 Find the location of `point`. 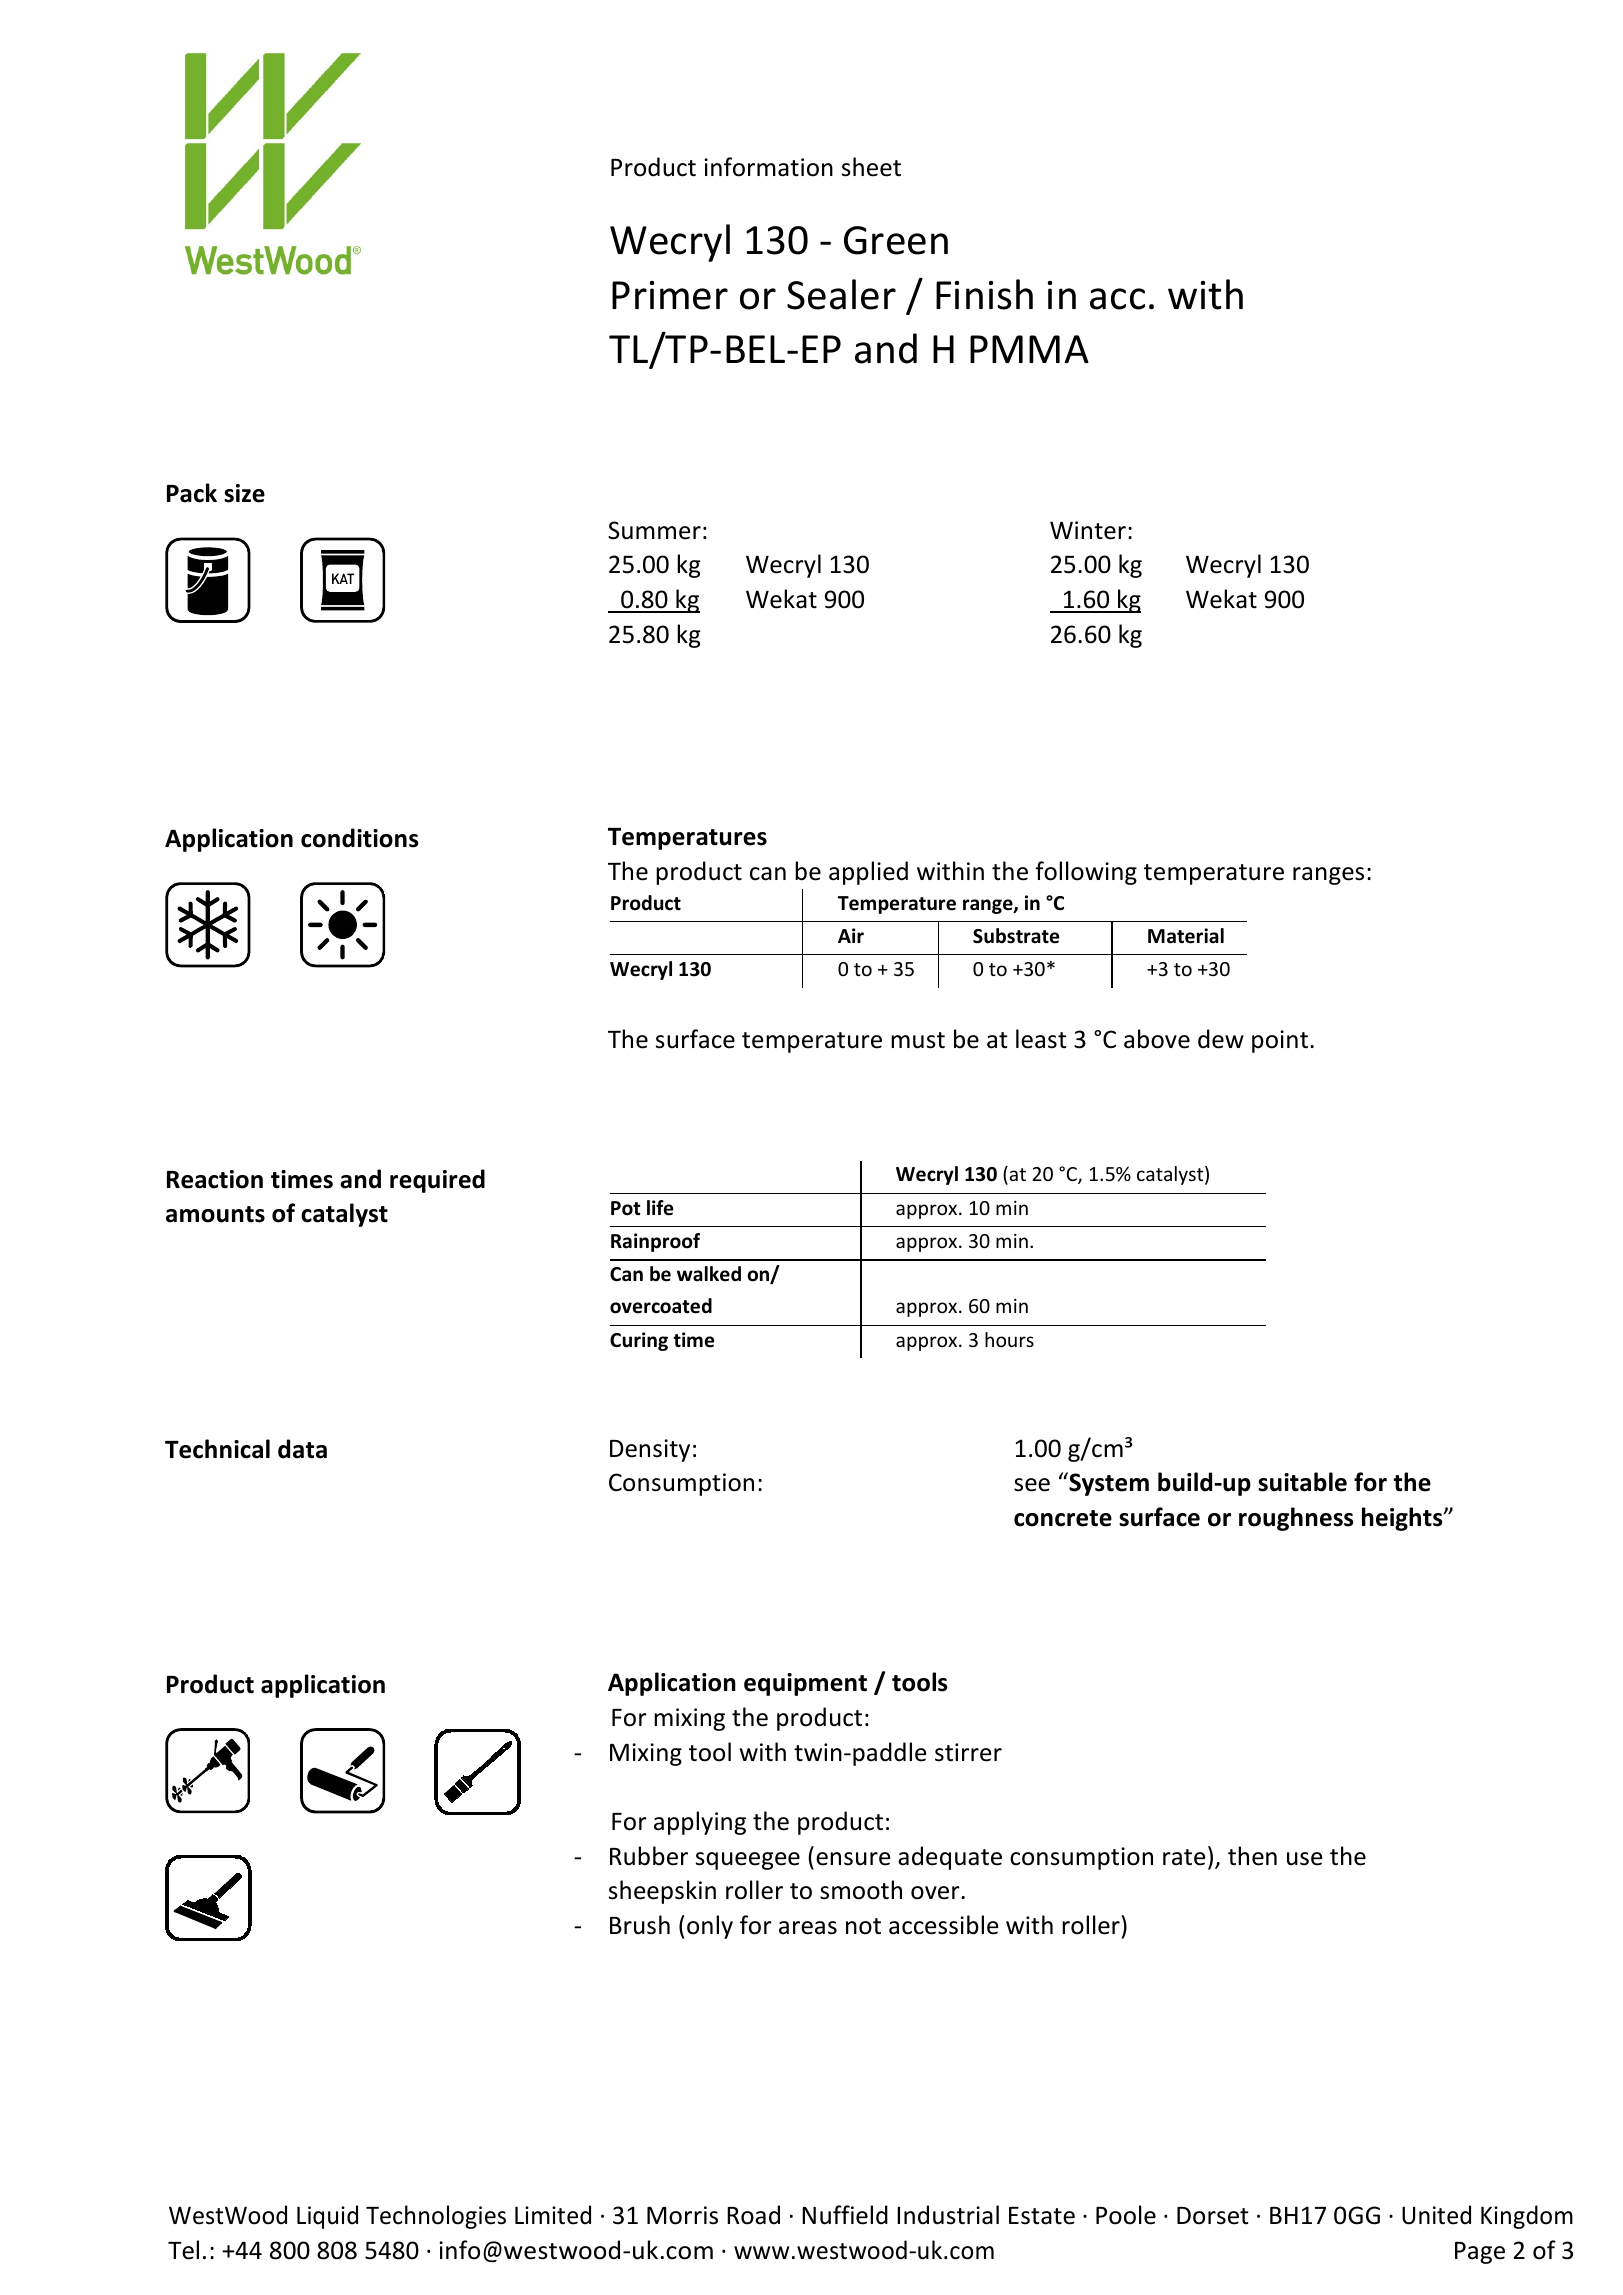

point is located at coordinates (1280, 1041).
